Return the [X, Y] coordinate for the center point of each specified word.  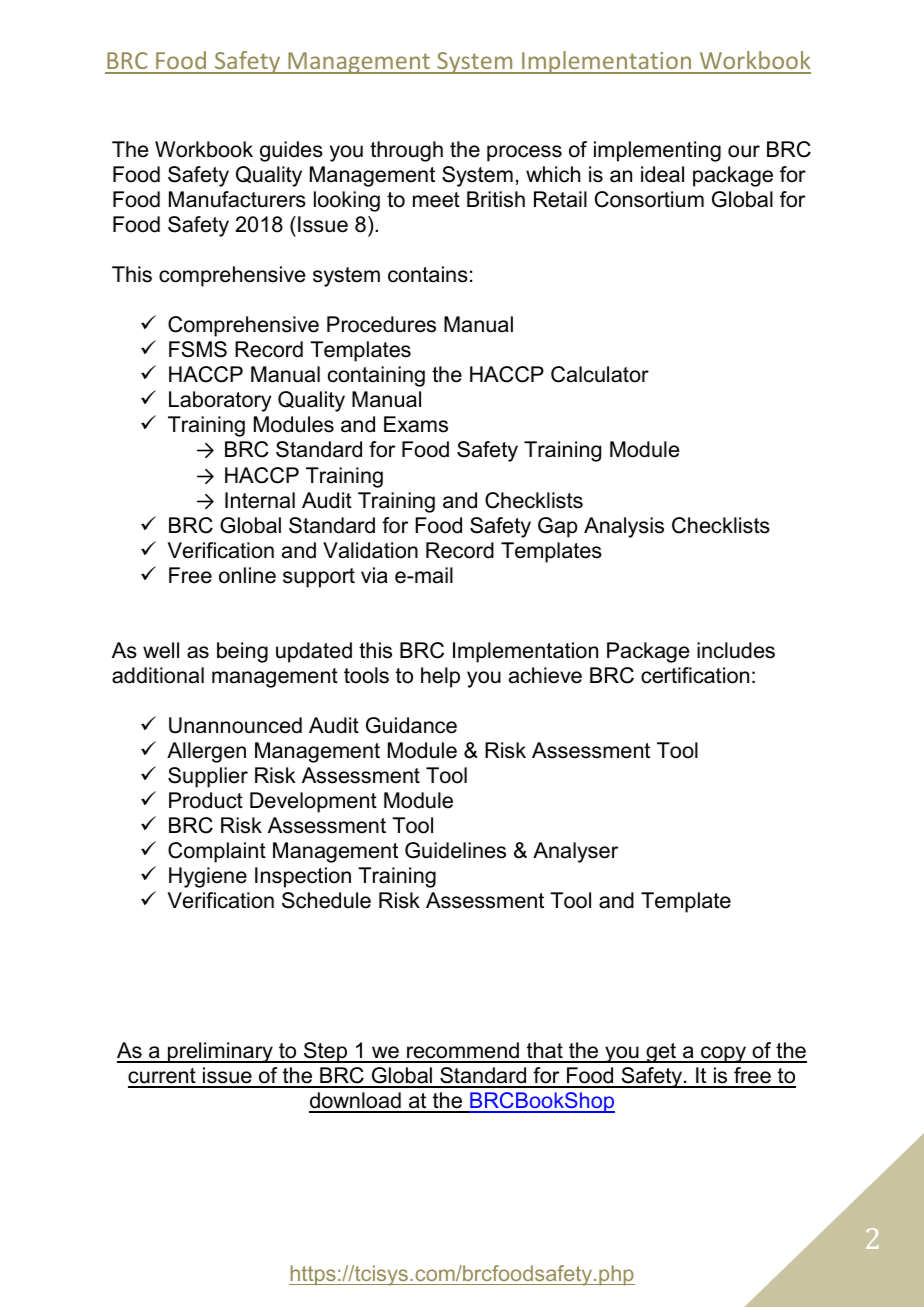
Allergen [206, 752]
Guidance [411, 725]
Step [325, 1052]
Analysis [624, 527]
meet [436, 200]
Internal [260, 500]
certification [695, 675]
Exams [416, 424]
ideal [662, 174]
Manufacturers [237, 199]
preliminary [220, 1052]
